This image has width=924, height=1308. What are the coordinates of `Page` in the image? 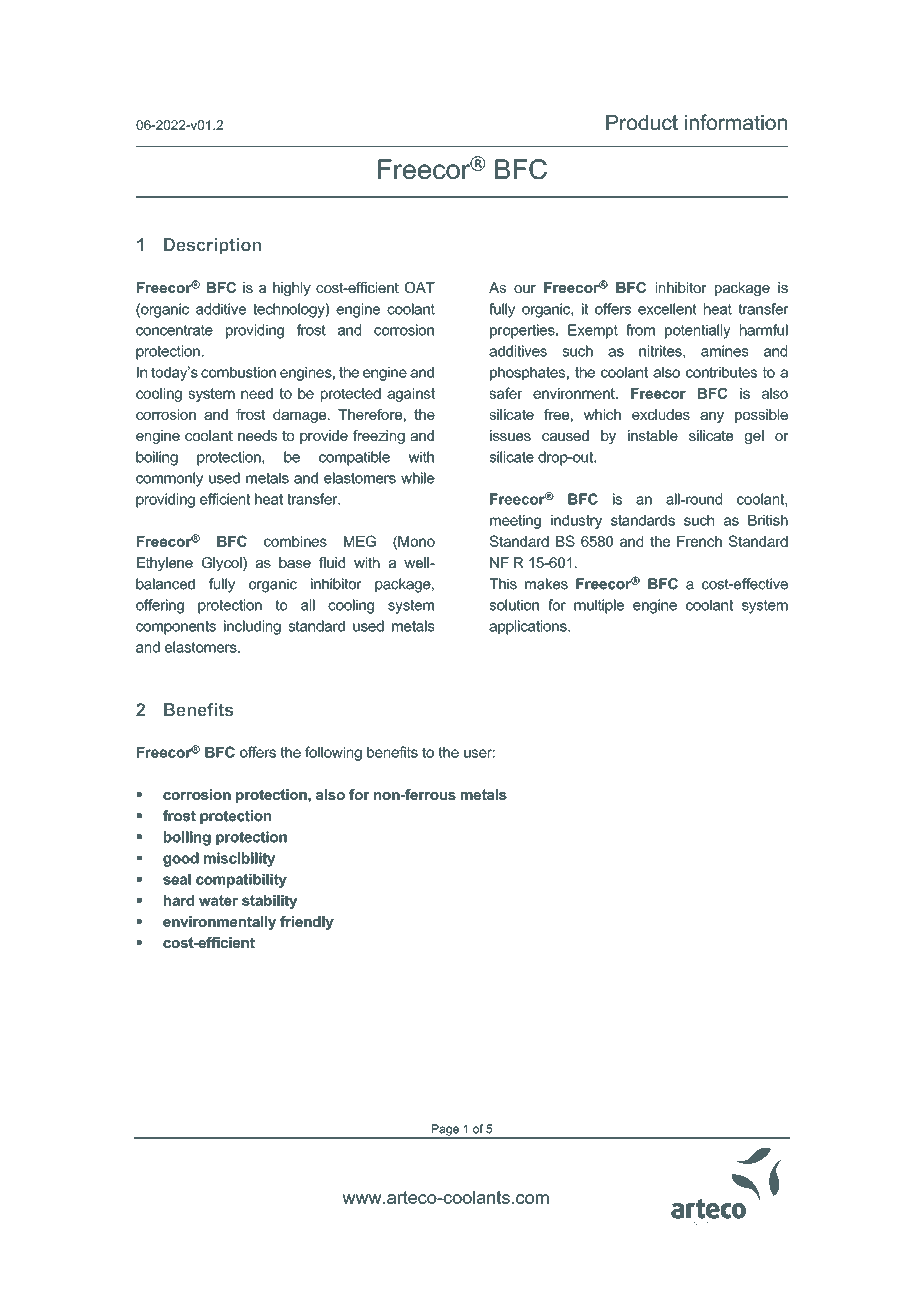 It's located at (445, 1131).
